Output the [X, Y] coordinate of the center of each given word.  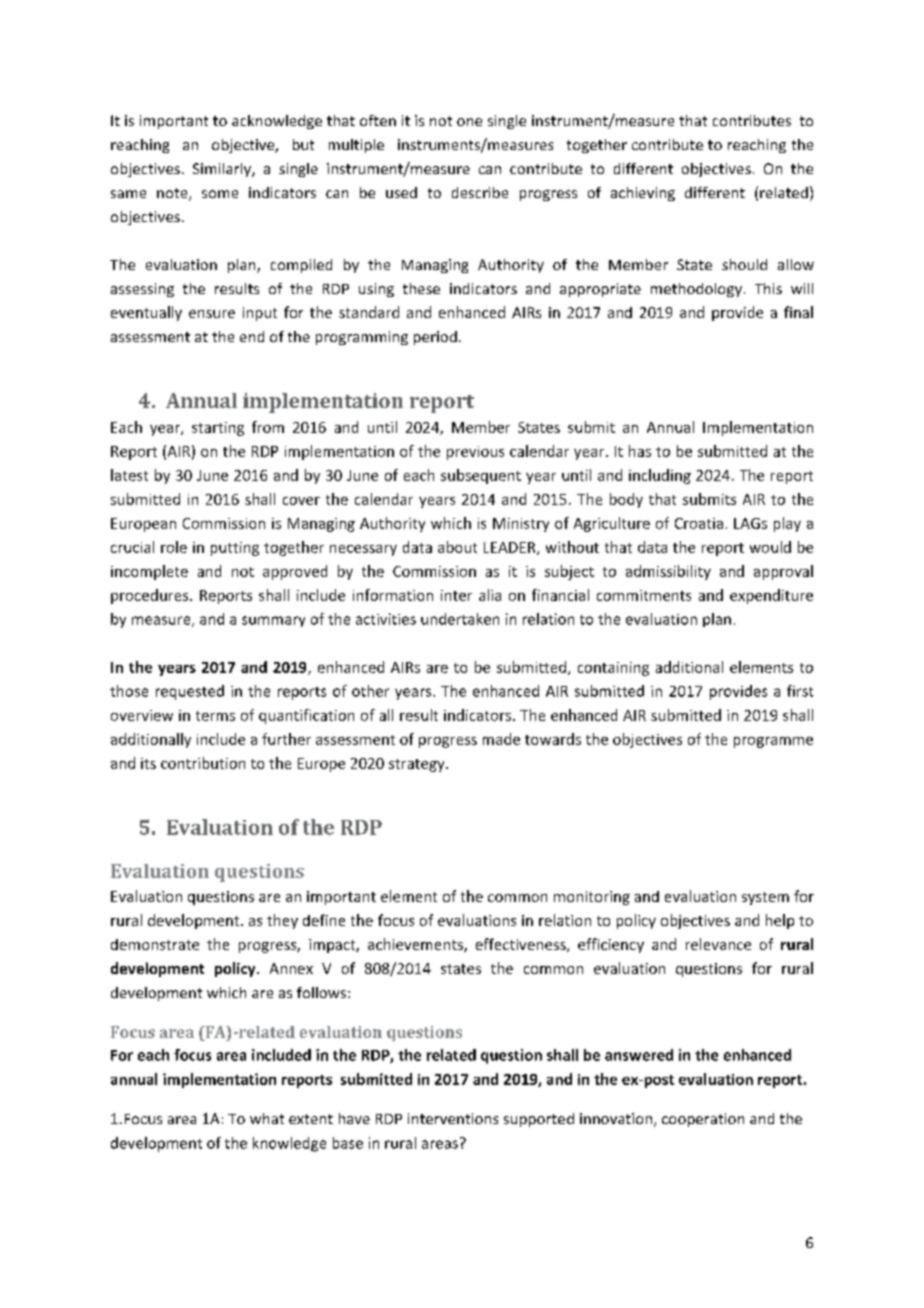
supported [539, 1120]
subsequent [481, 476]
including [660, 476]
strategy [418, 765]
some [220, 194]
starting [218, 429]
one [469, 122]
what [267, 1118]
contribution [203, 763]
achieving [643, 194]
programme [773, 742]
